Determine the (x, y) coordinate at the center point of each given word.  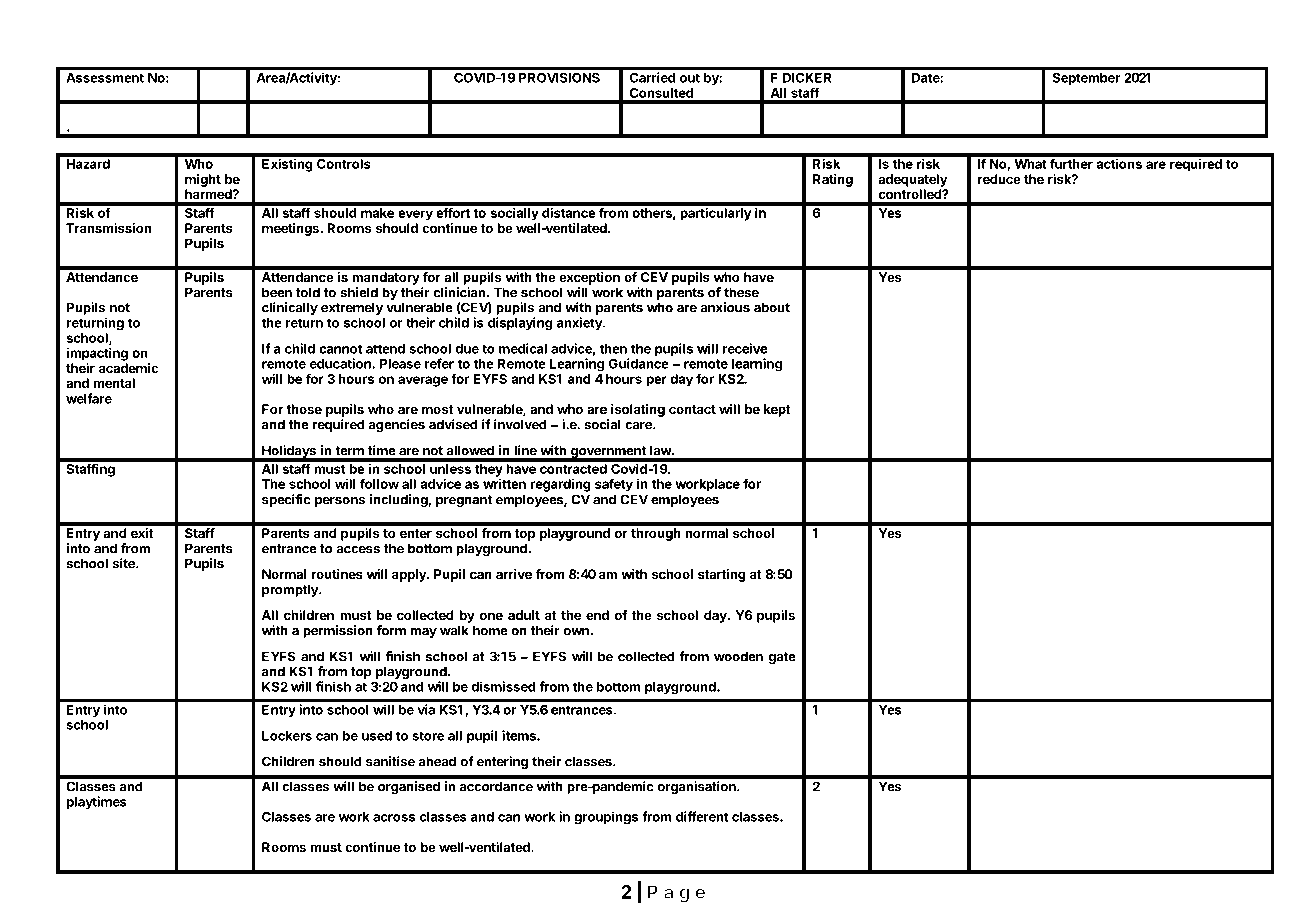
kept (777, 410)
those (304, 409)
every (415, 215)
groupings (606, 818)
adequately (913, 180)
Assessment (105, 78)
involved (520, 424)
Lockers (287, 736)
